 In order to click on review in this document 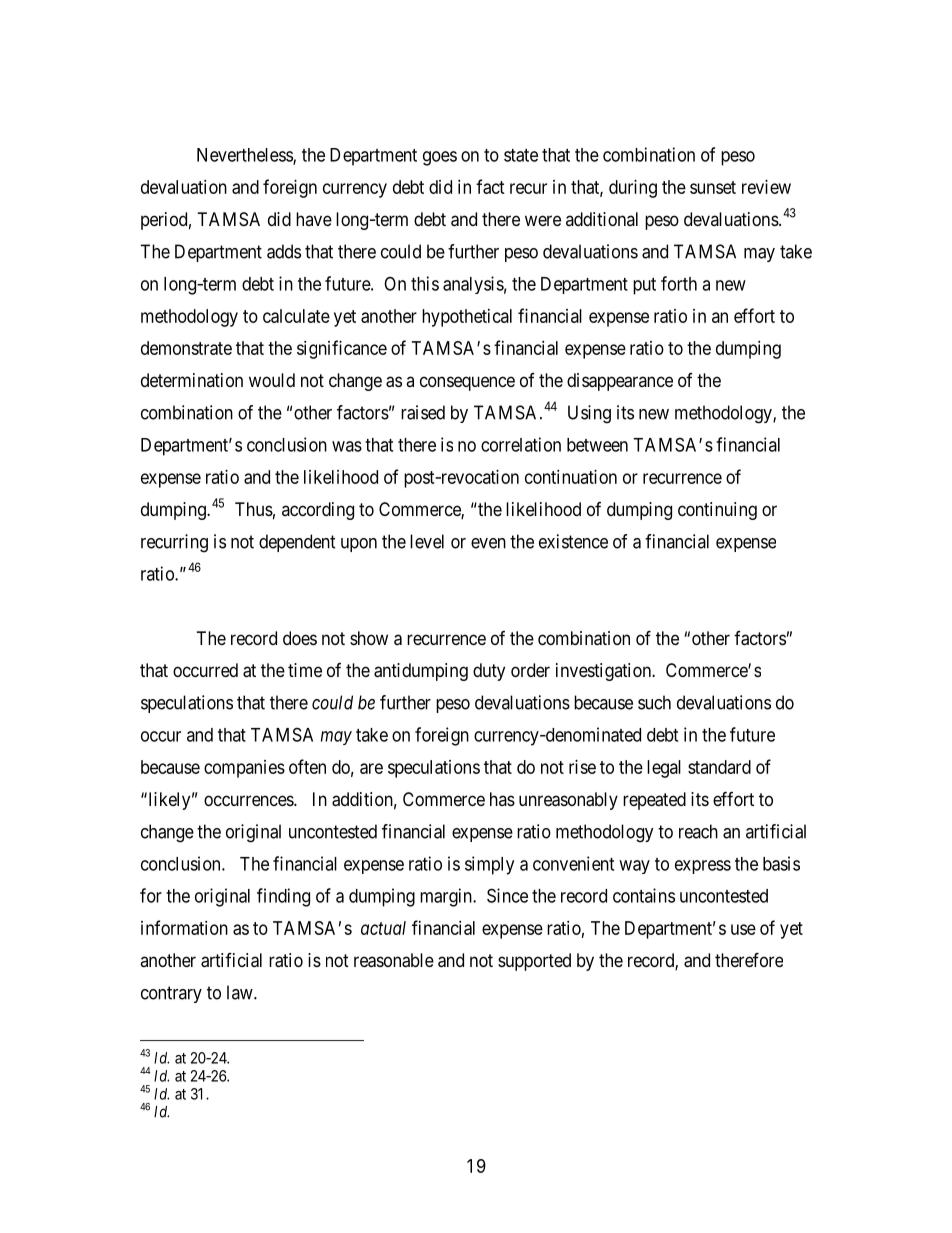, I will do `click(766, 187)`.
